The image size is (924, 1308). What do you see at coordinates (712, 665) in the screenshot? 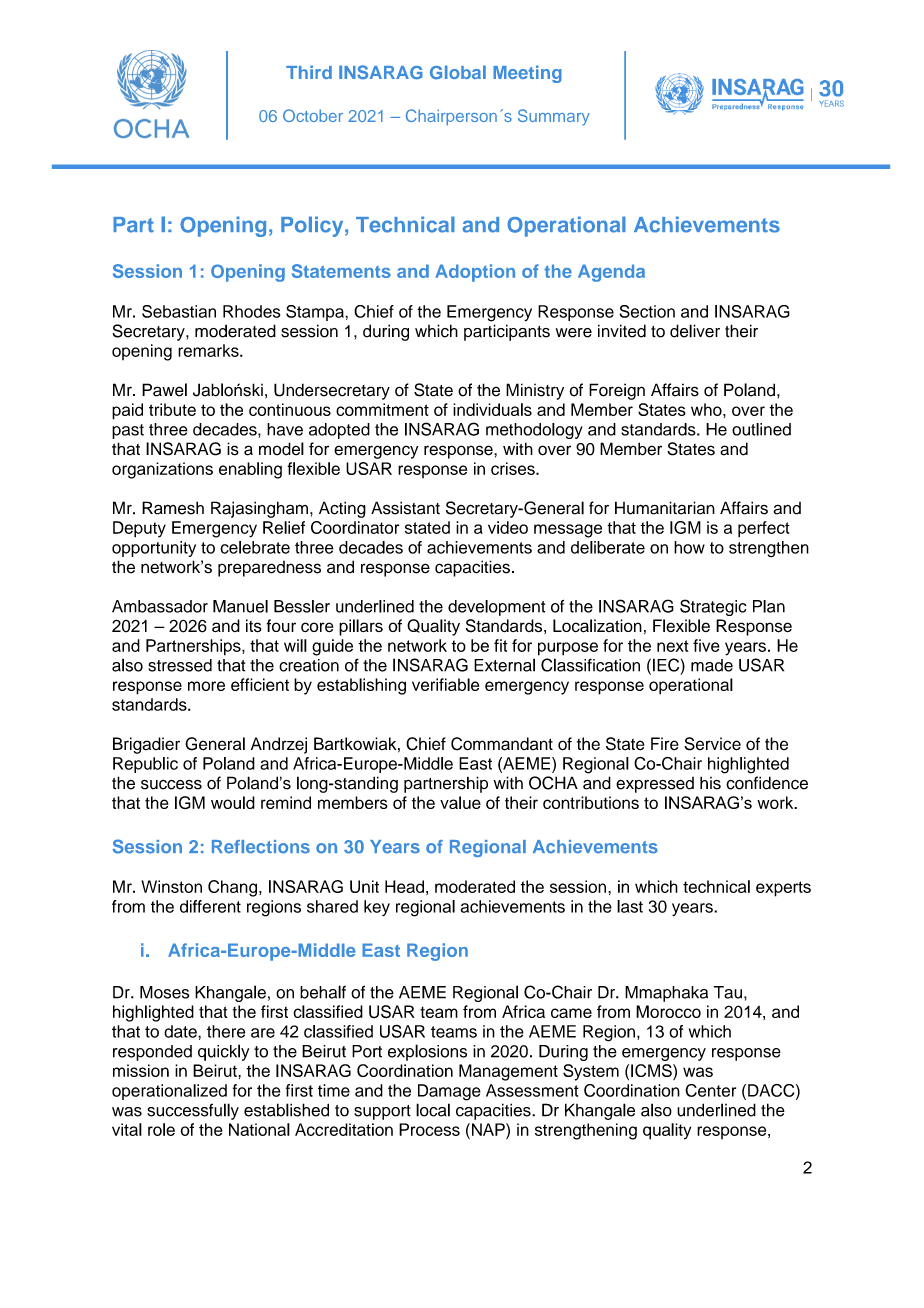
I see `made` at bounding box center [712, 665].
